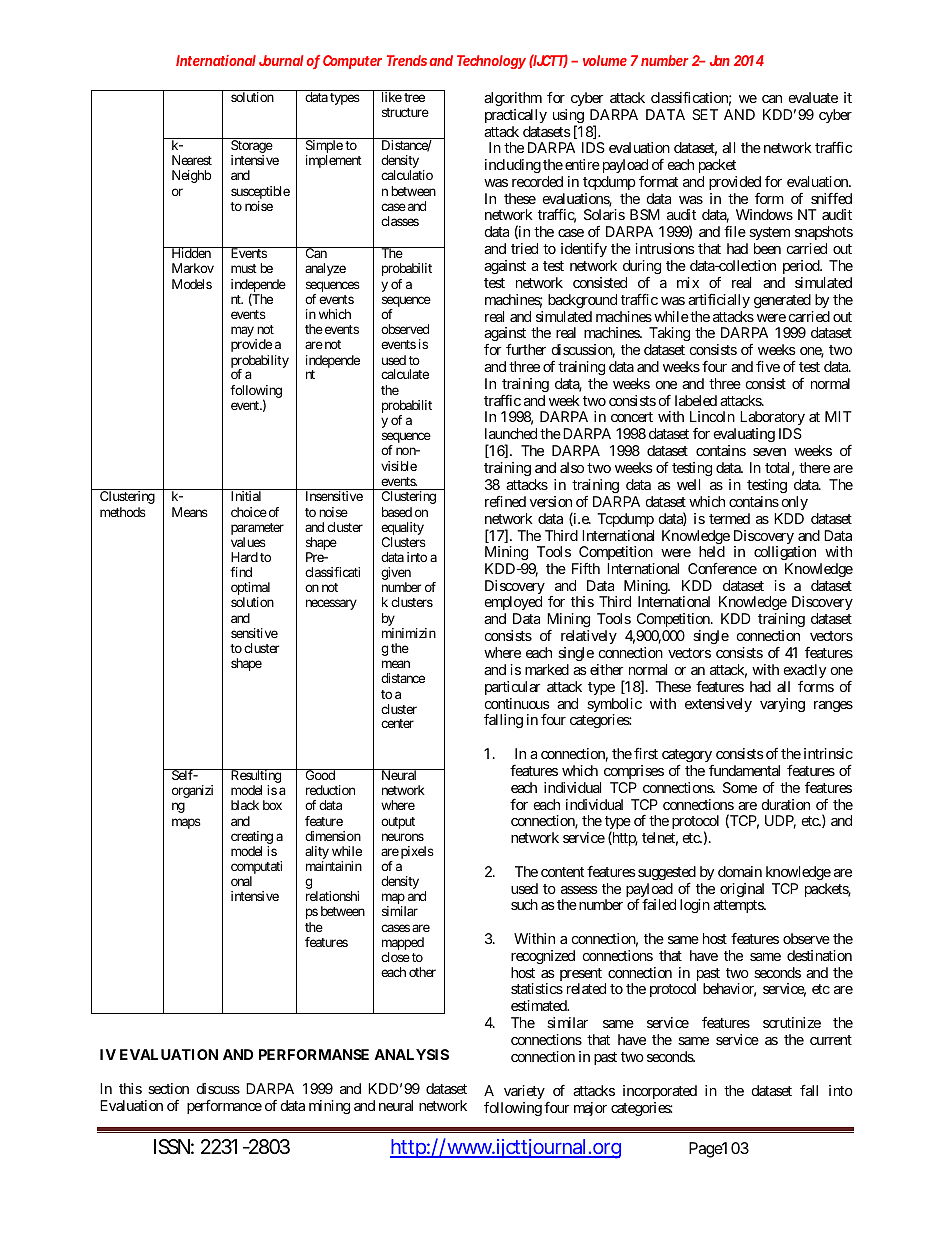  Describe the element at coordinates (243, 333) in the page. I see `may` at that location.
